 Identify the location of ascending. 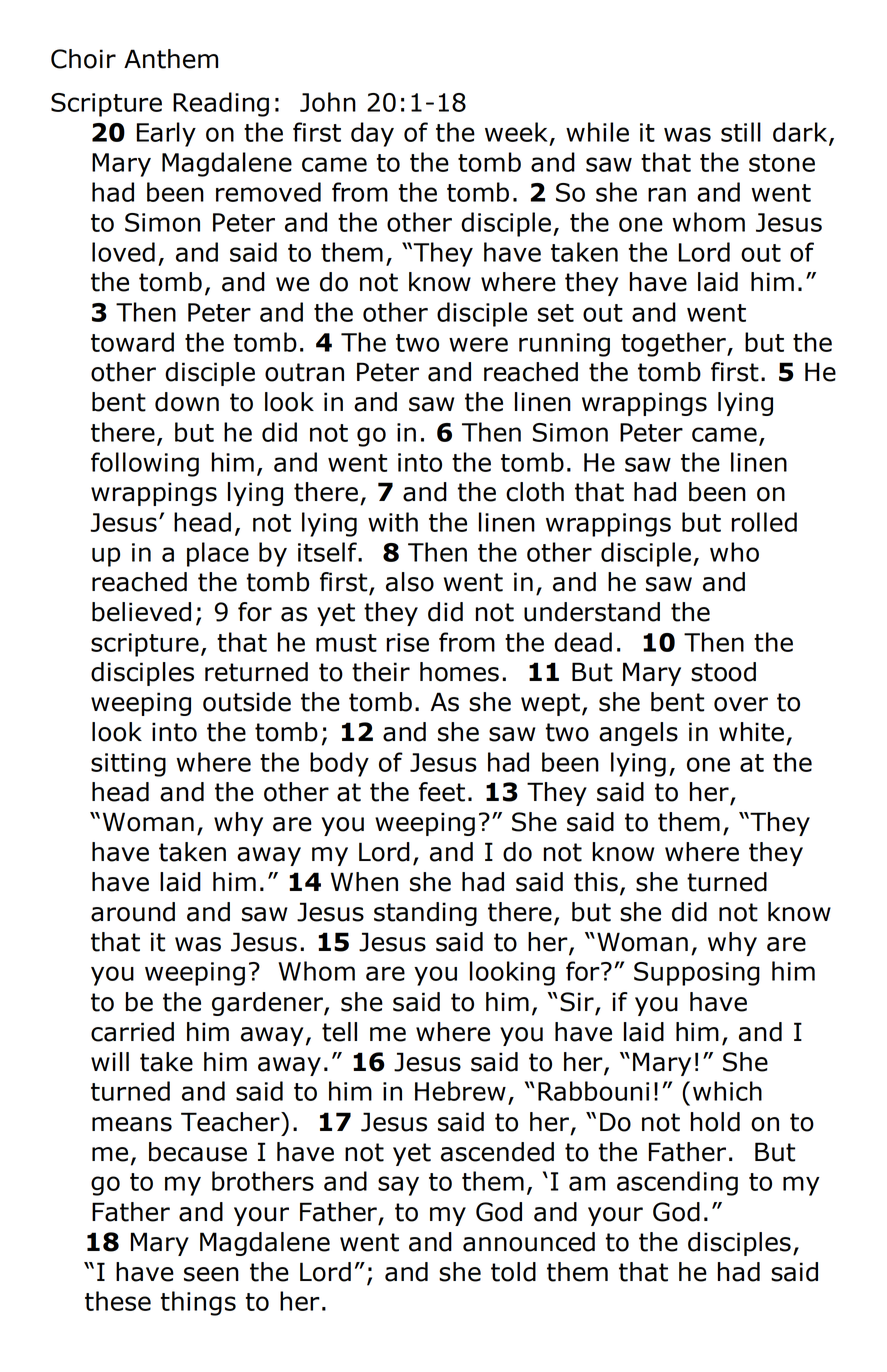
(677, 1183).
